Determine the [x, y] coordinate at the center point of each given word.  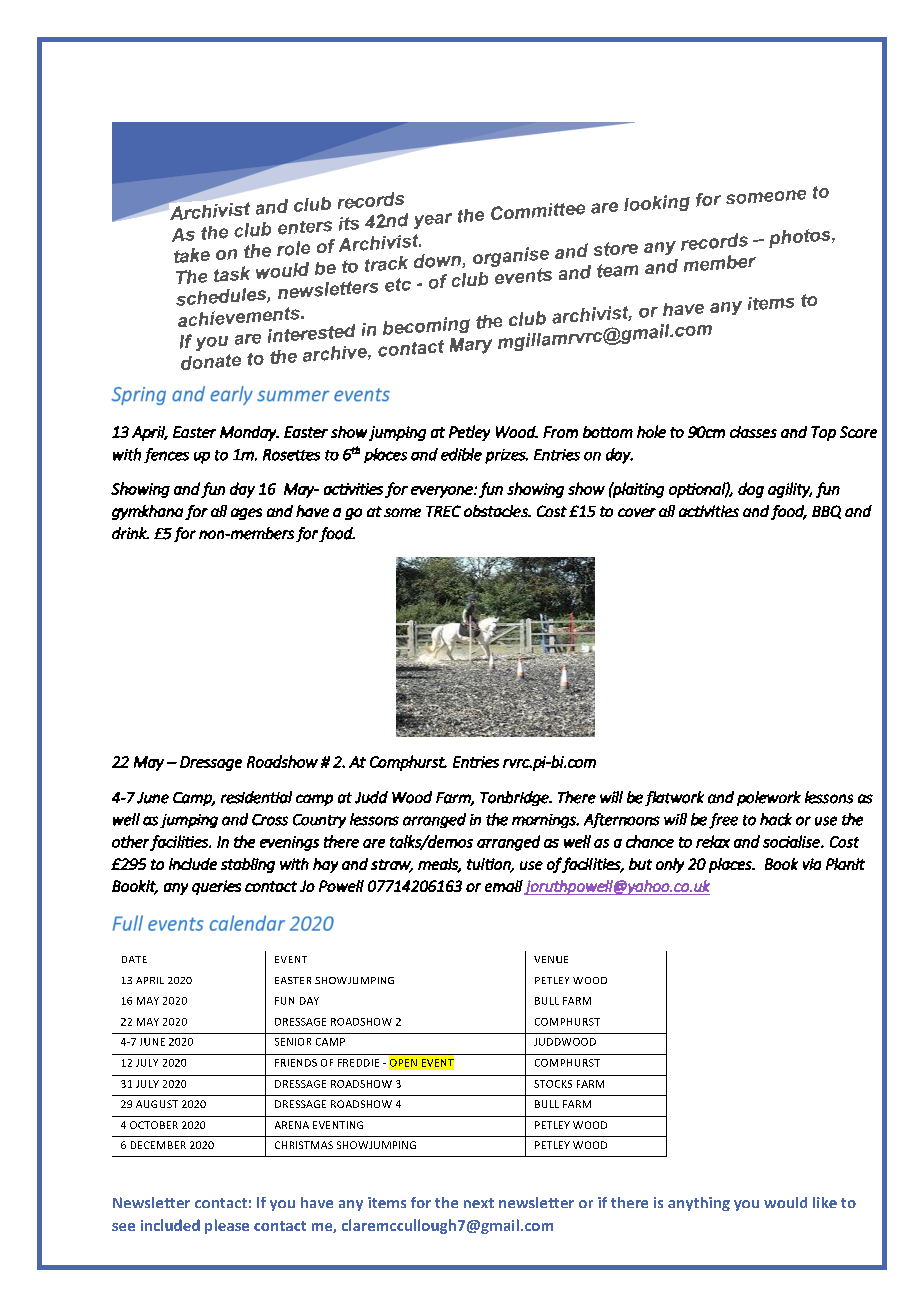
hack [776, 819]
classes [753, 432]
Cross [270, 820]
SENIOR [293, 1042]
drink [130, 533]
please [227, 1226]
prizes [506, 456]
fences [166, 455]
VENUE [551, 959]
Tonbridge [515, 798]
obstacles [497, 511]
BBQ [826, 512]
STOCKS [553, 1084]
